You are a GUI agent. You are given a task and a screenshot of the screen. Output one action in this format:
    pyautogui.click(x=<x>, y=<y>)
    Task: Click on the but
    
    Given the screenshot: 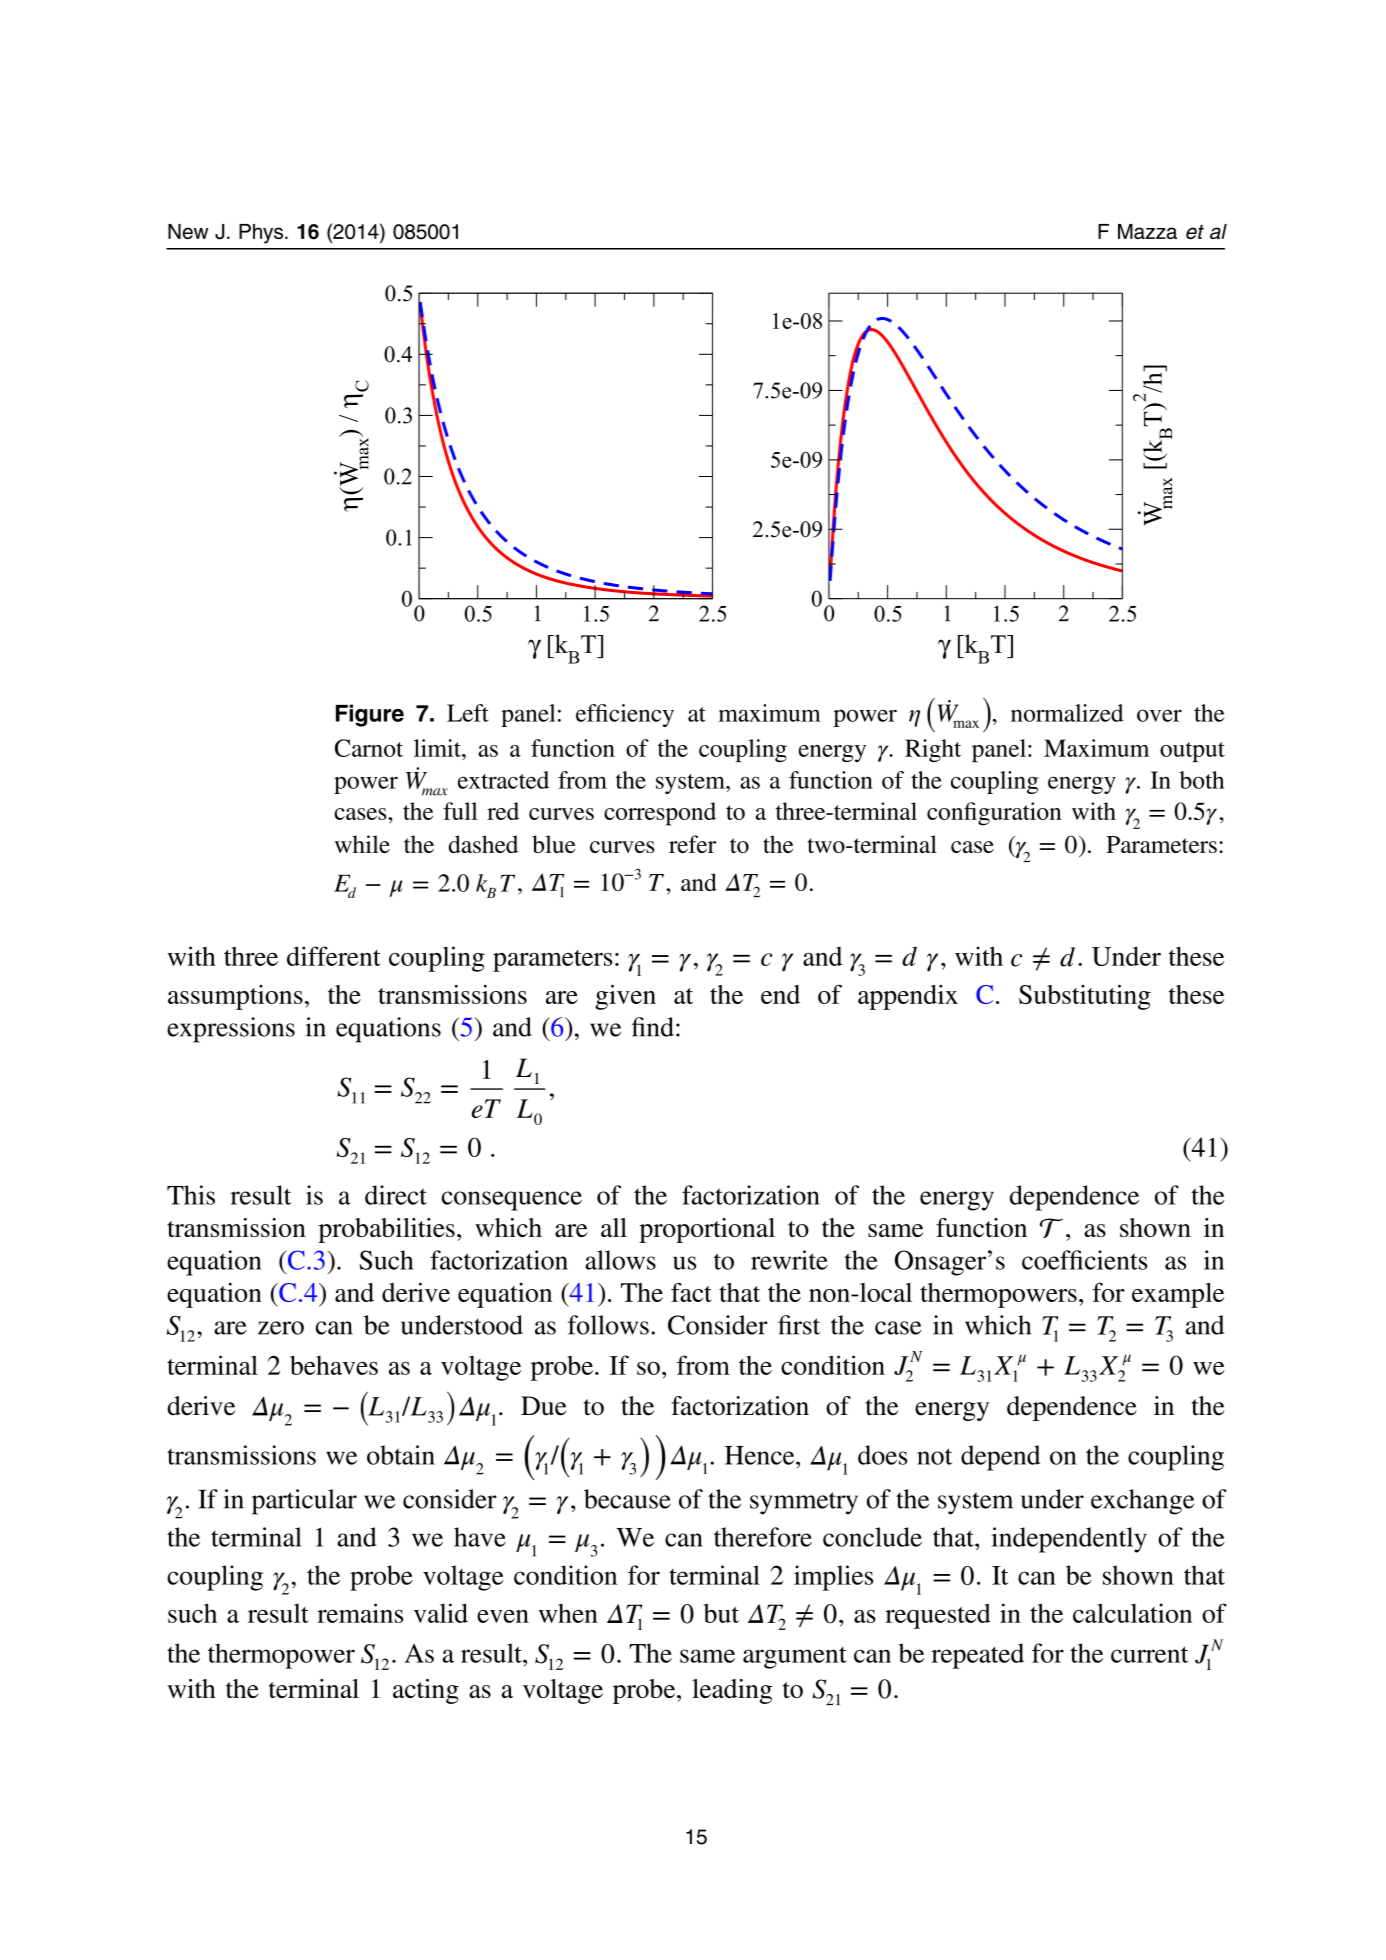 What is the action you would take?
    pyautogui.click(x=721, y=1613)
